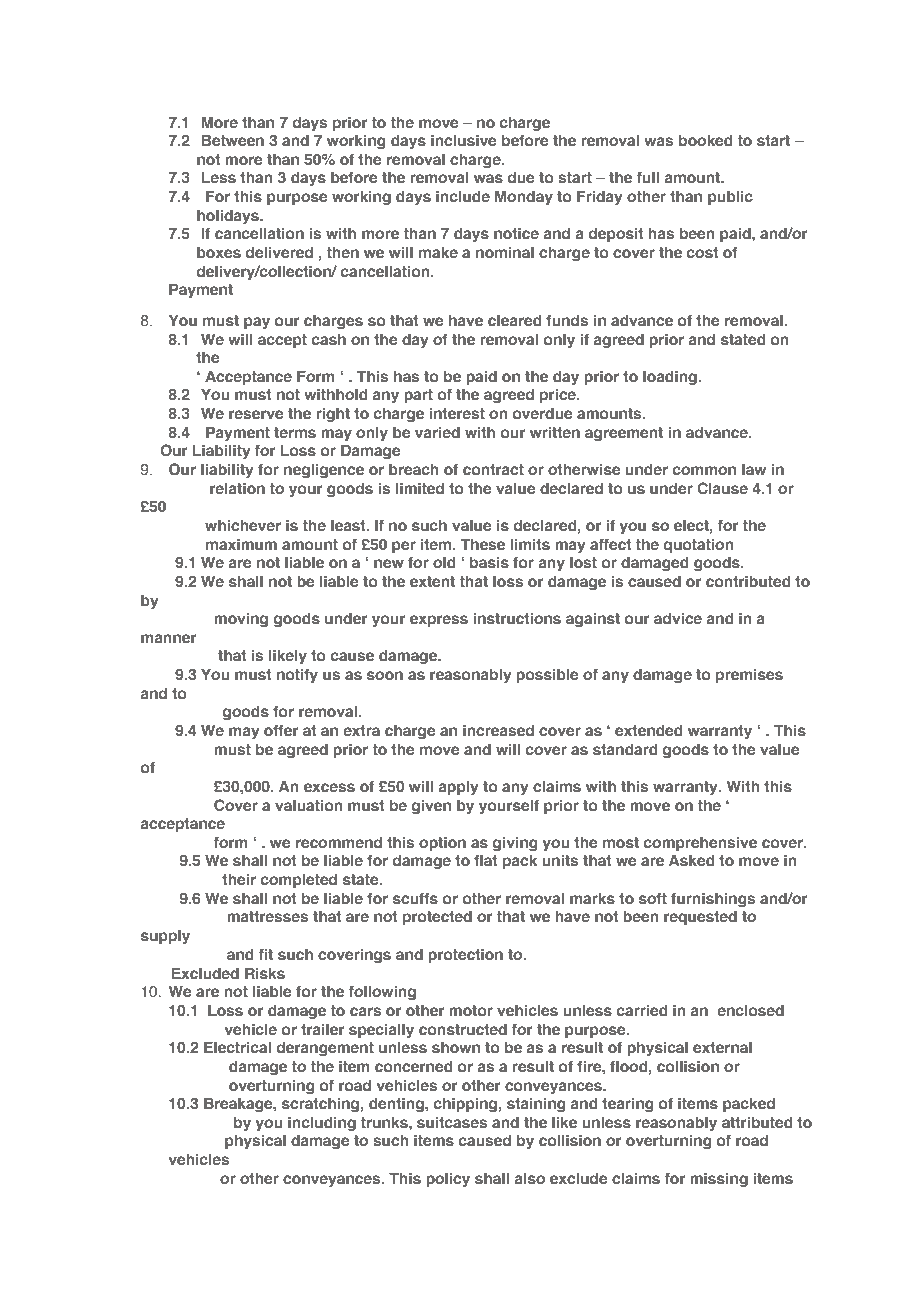  What do you see at coordinates (233, 140) in the screenshot?
I see `Between` at bounding box center [233, 140].
